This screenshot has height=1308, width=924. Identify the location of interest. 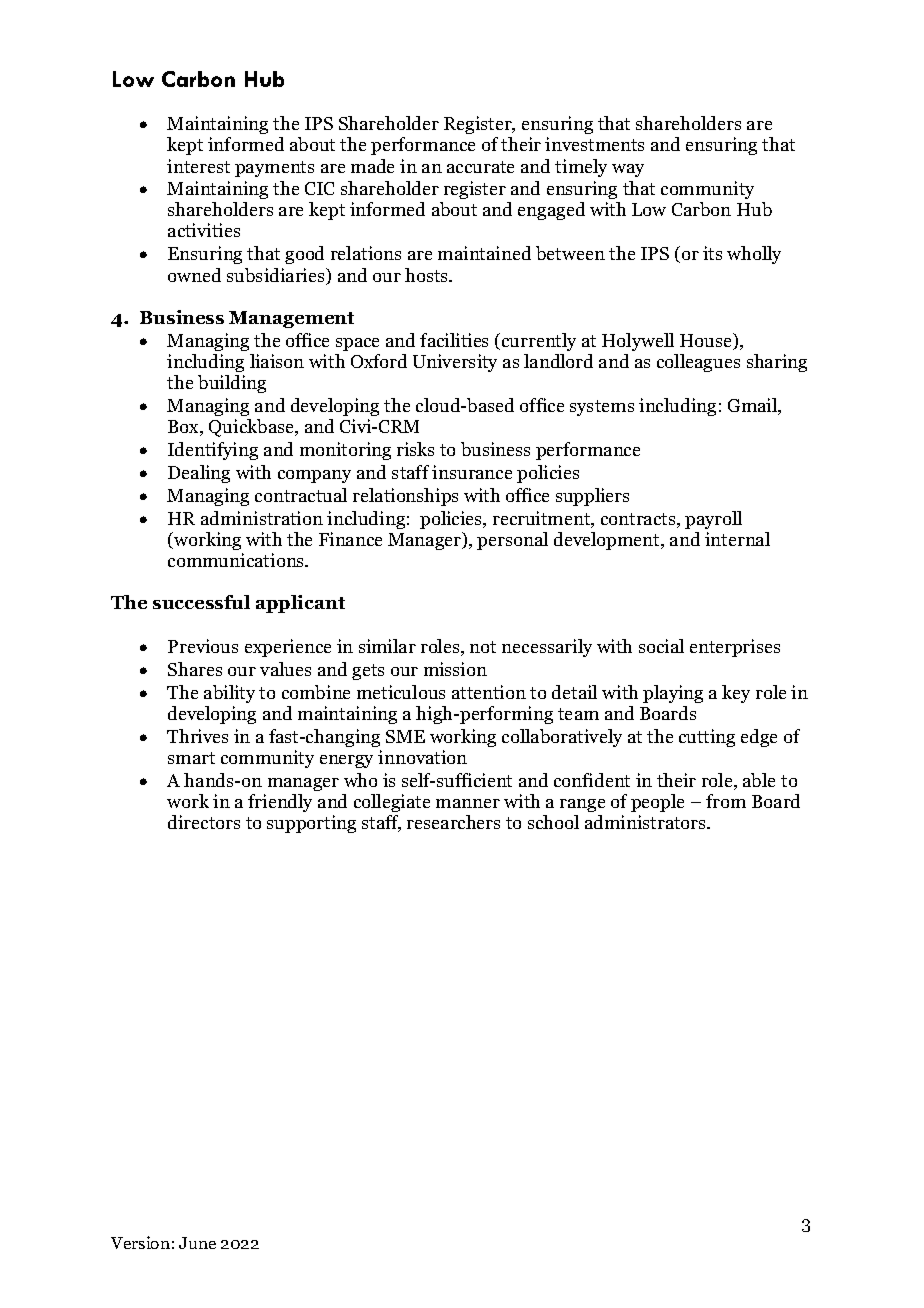
(198, 166).
